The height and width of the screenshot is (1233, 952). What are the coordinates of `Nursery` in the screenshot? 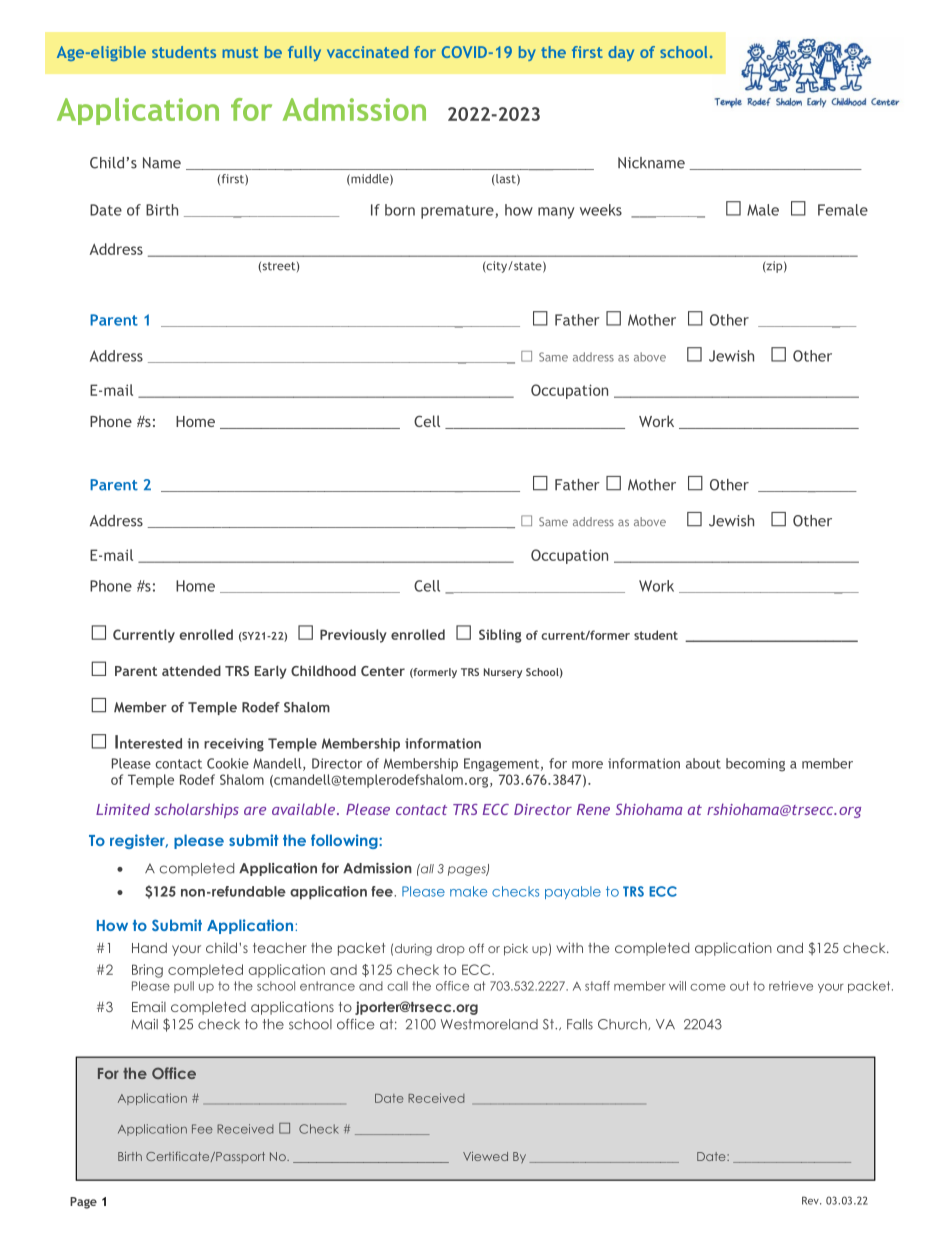 It's located at (503, 673).
